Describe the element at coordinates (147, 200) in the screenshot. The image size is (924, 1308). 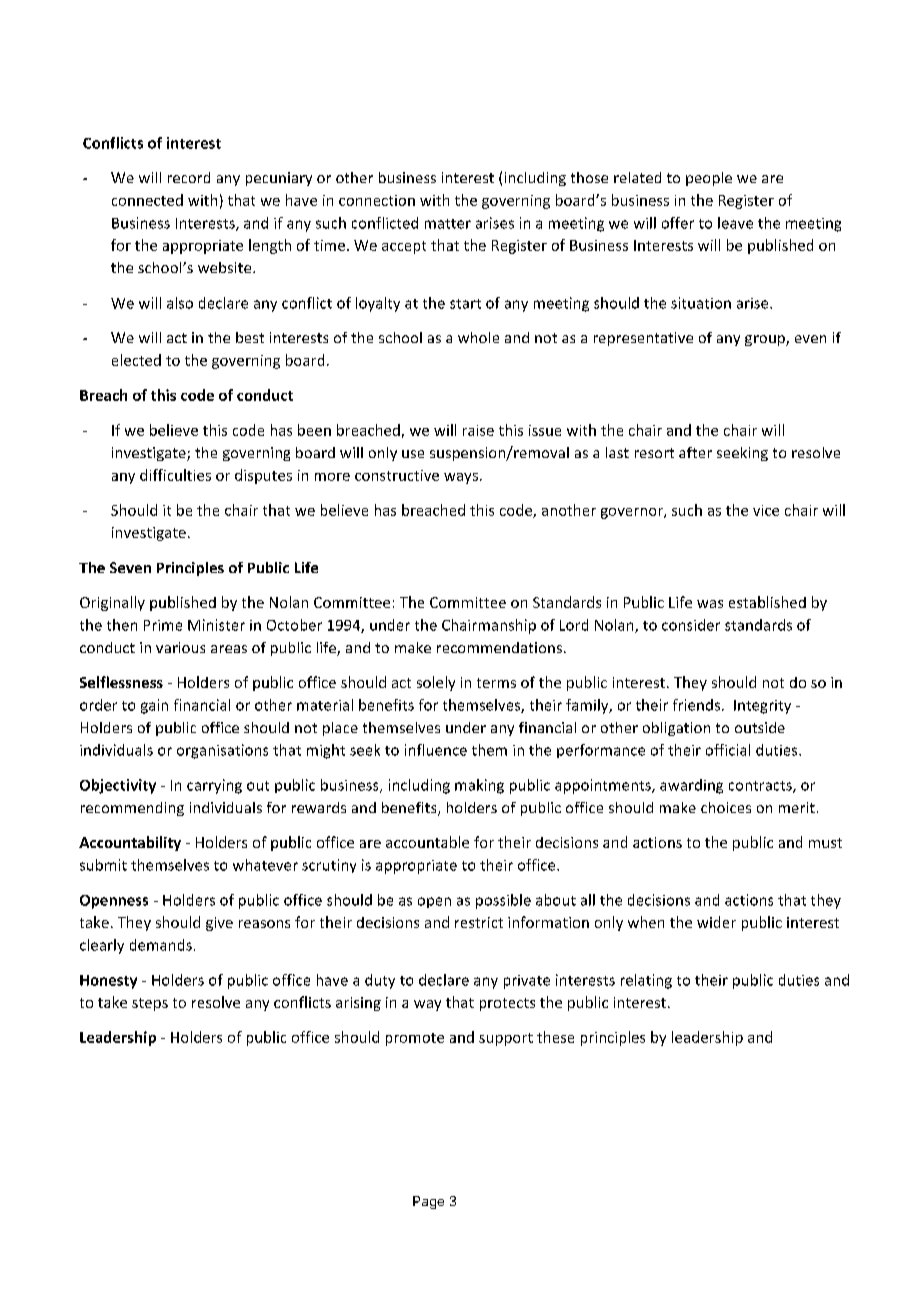
I see `connected` at that location.
